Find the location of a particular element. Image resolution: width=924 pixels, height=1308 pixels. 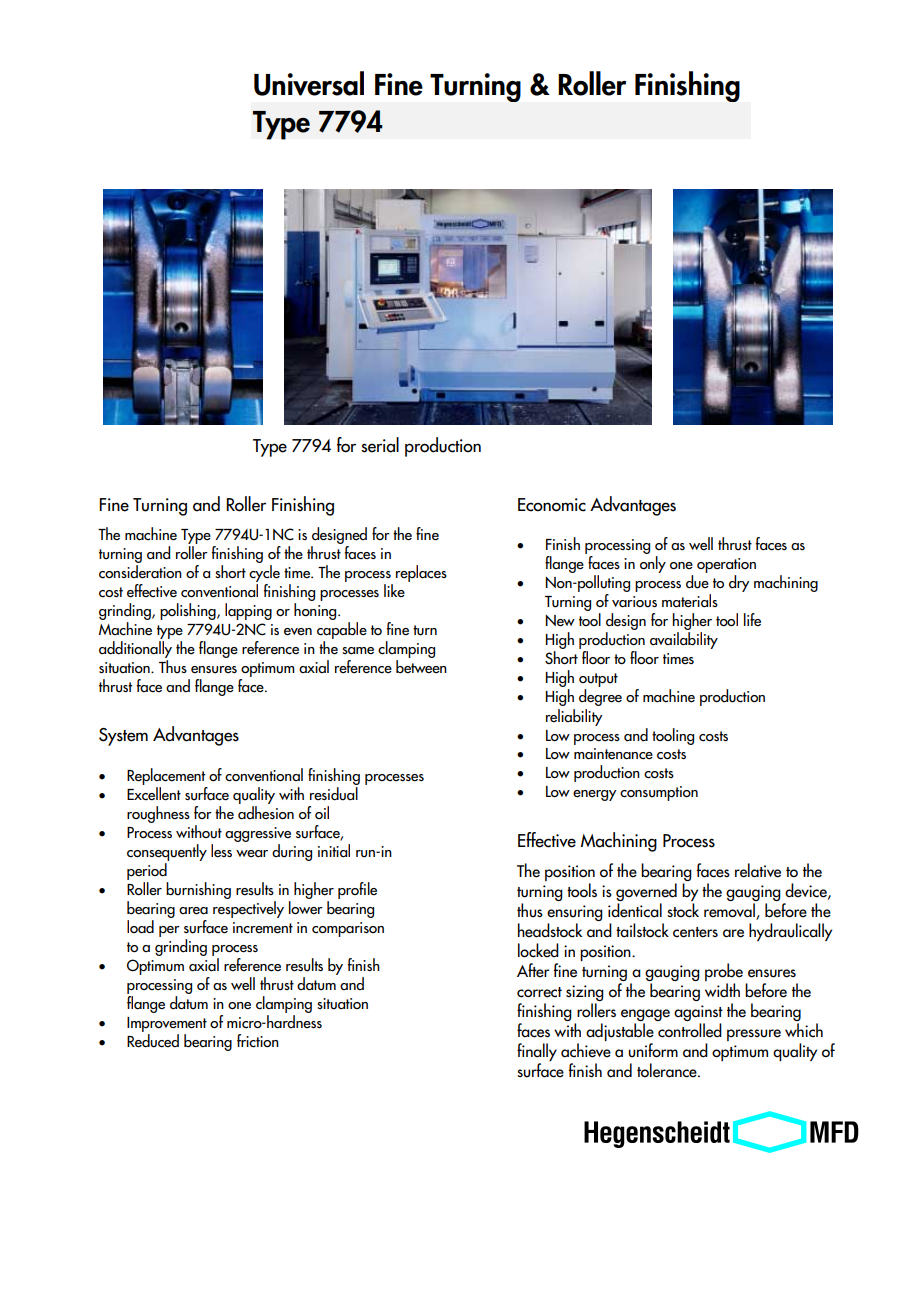

polishing is located at coordinates (189, 611).
